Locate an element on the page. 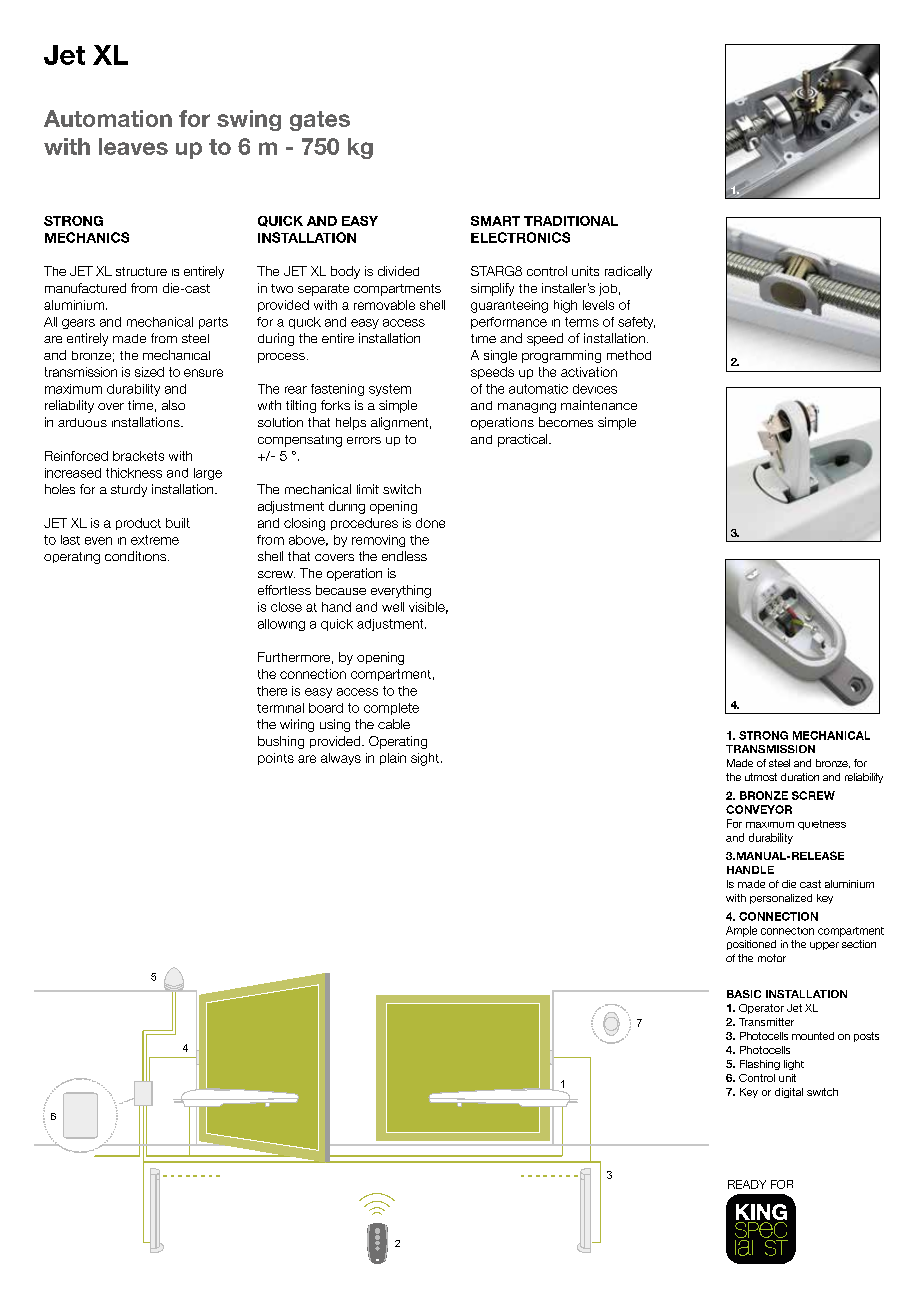 Image resolution: width=924 pixels, height=1308 pixels. well is located at coordinates (393, 607).
